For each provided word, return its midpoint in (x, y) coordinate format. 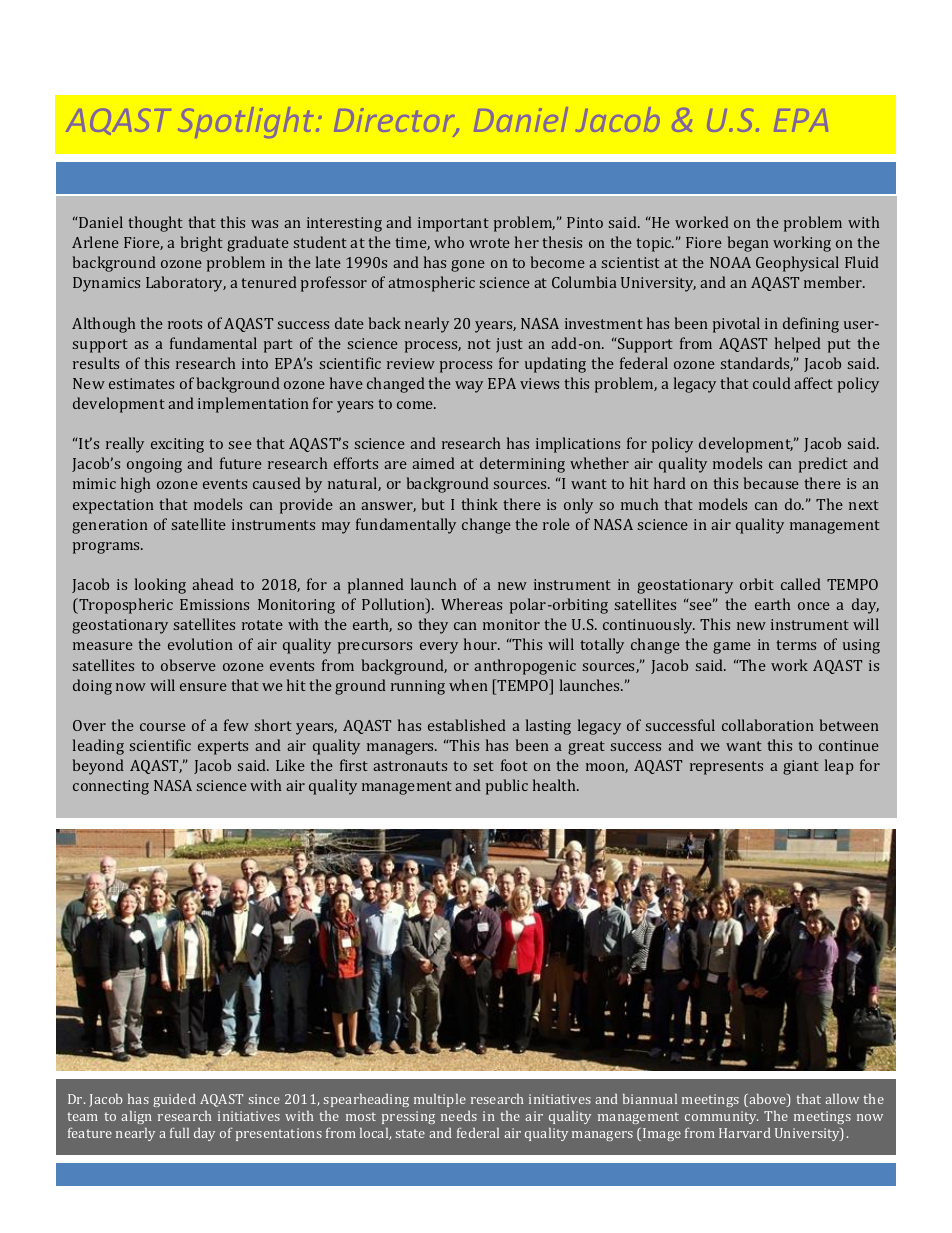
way (469, 387)
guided (174, 1100)
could (772, 383)
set (484, 766)
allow (842, 1099)
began (748, 244)
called (801, 584)
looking (160, 586)
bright (201, 244)
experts (223, 748)
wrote (489, 243)
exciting (177, 445)
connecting (111, 787)
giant (801, 767)
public (507, 787)
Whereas (471, 604)
